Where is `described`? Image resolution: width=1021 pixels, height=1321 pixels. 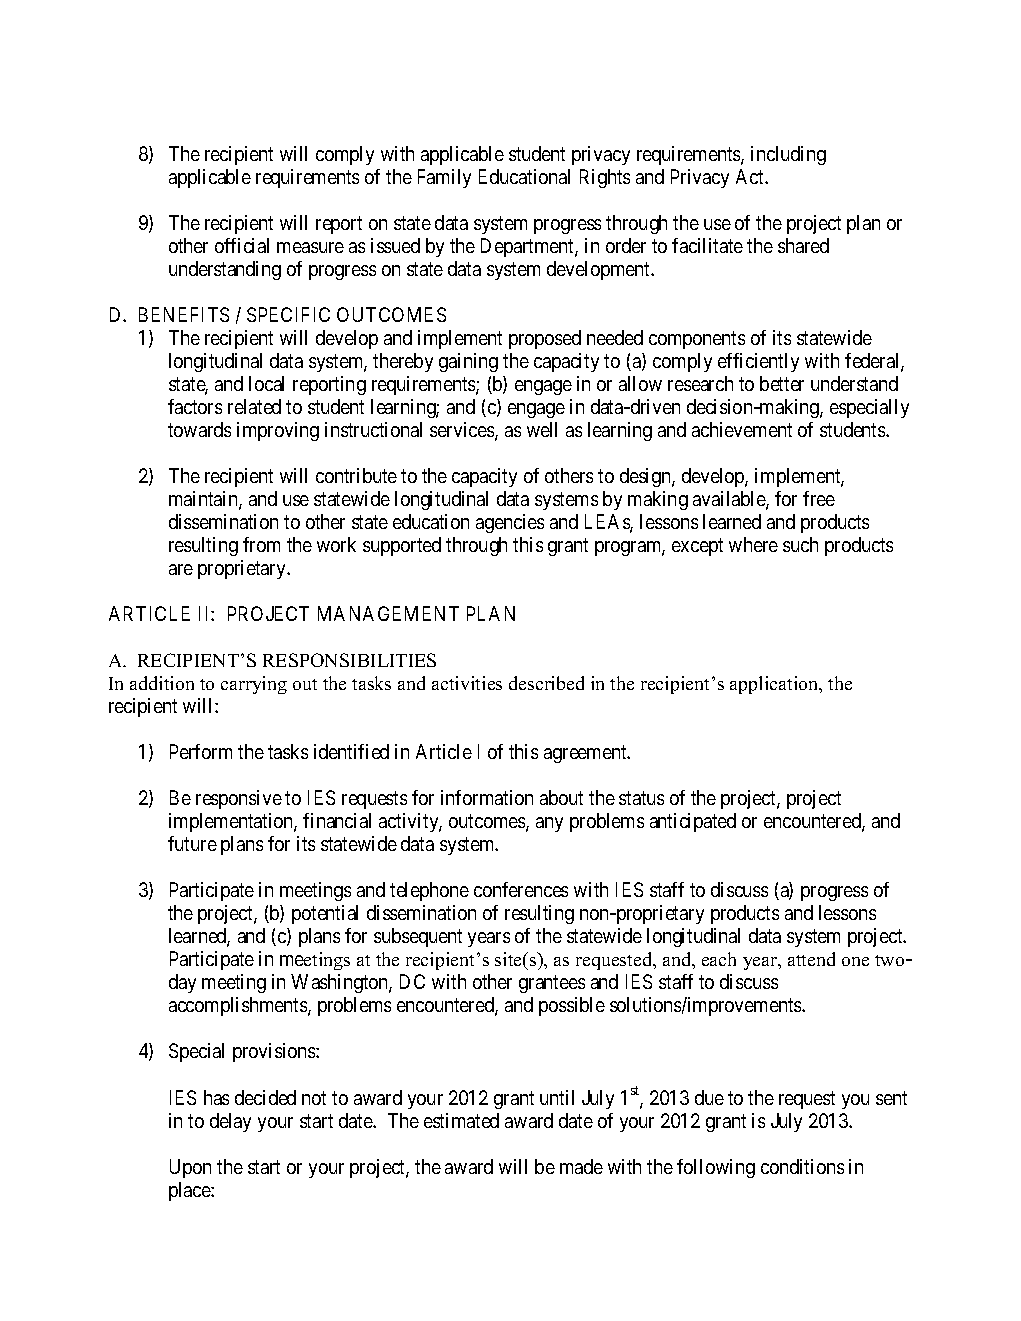 described is located at coordinates (546, 683).
